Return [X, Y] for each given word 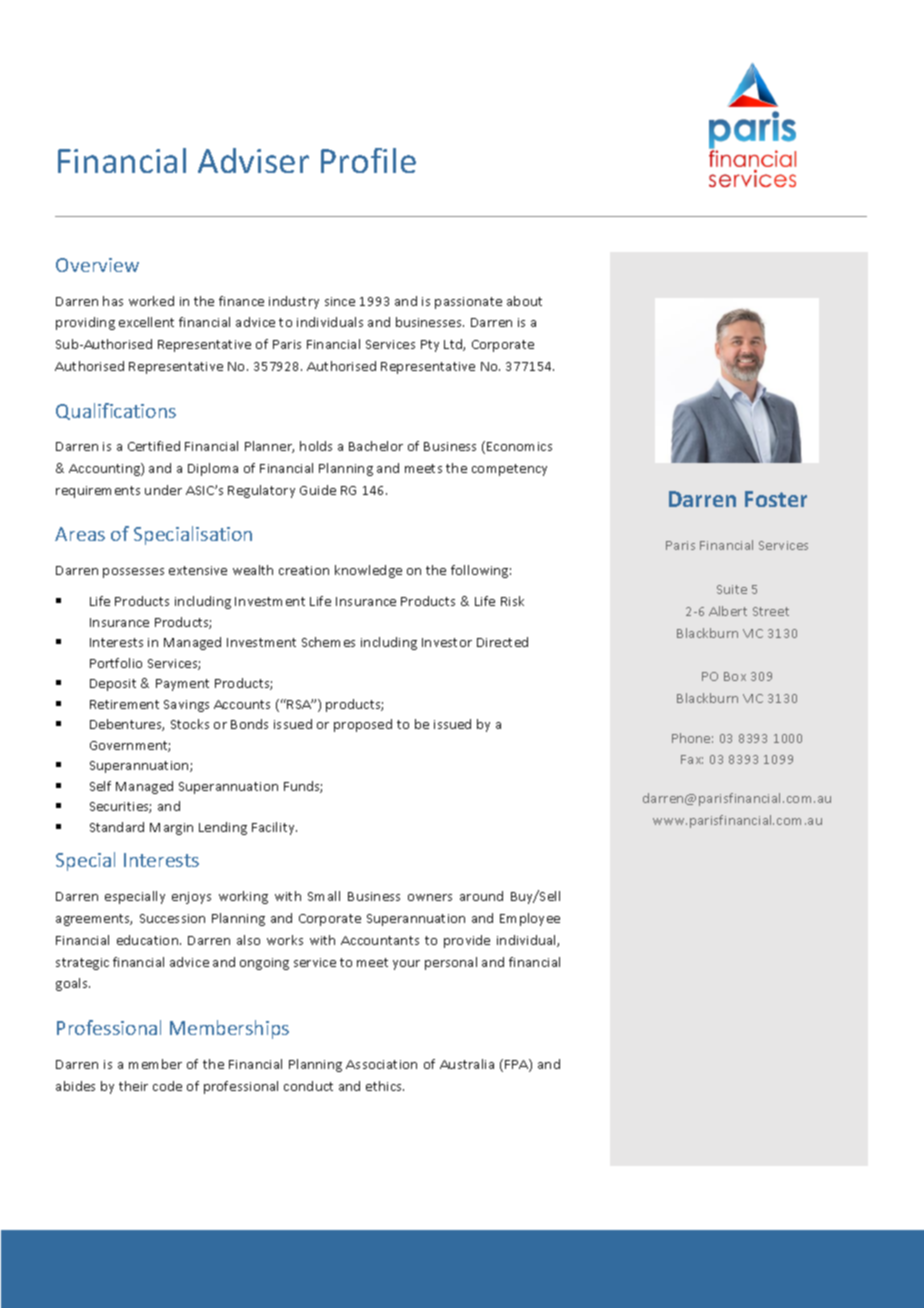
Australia [467, 1064]
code [167, 1086]
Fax [692, 759]
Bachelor [376, 446]
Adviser [253, 160]
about [524, 301]
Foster [776, 499]
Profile [368, 160]
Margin [171, 829]
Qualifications [116, 411]
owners [430, 897]
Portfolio [116, 663]
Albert [728, 611]
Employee [530, 919]
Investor [447, 642]
